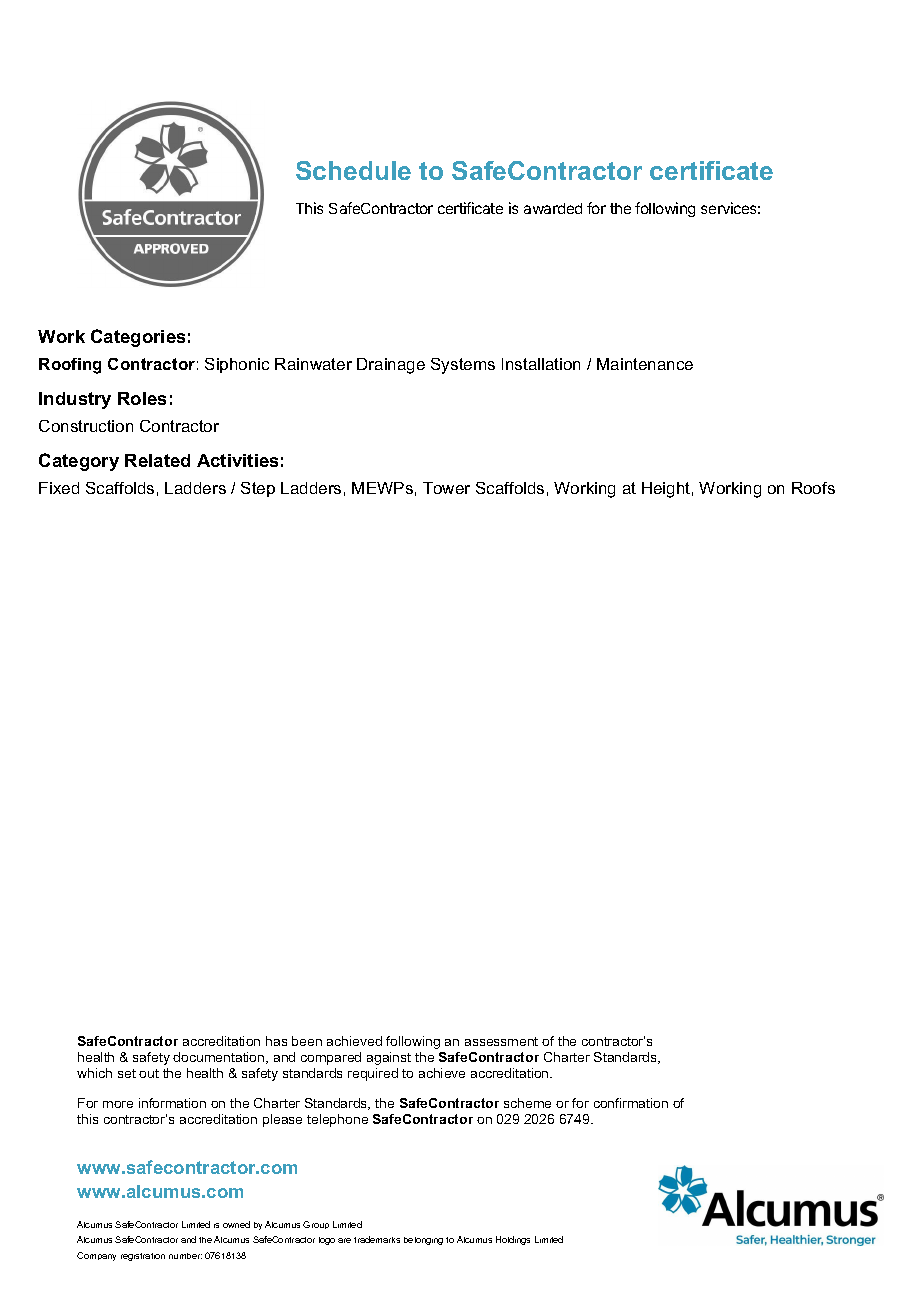 This screenshot has height=1308, width=924. What do you see at coordinates (423, 1241) in the screenshot?
I see `belonging` at bounding box center [423, 1241].
